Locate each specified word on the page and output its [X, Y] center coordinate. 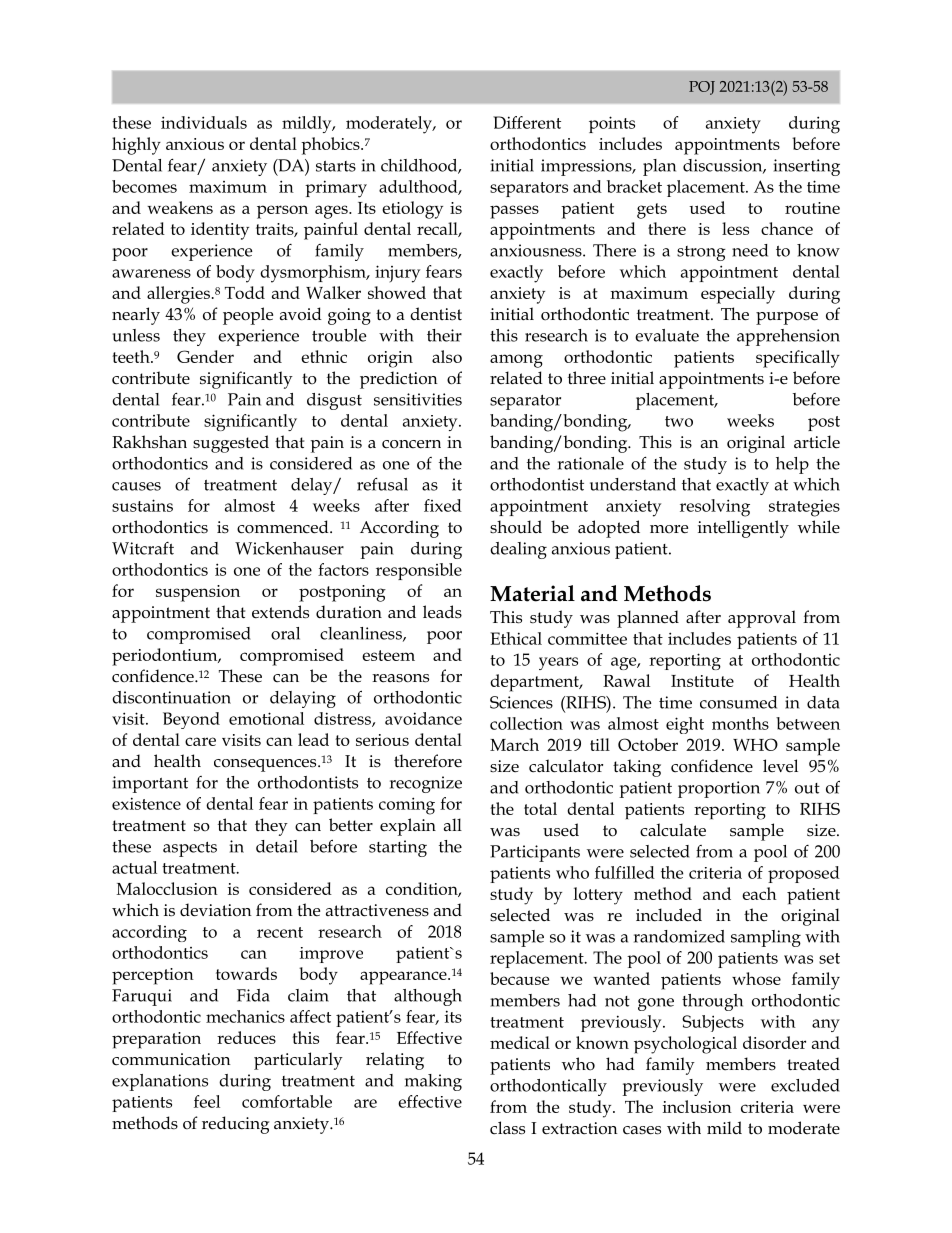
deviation [216, 910]
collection [526, 723]
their [444, 335]
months [740, 723]
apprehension [788, 337]
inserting [806, 167]
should [516, 527]
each [759, 893]
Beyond [191, 720]
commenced [284, 527]
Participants [535, 853]
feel [207, 1101]
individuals [204, 122]
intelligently [743, 529]
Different [527, 122]
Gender [205, 356]
